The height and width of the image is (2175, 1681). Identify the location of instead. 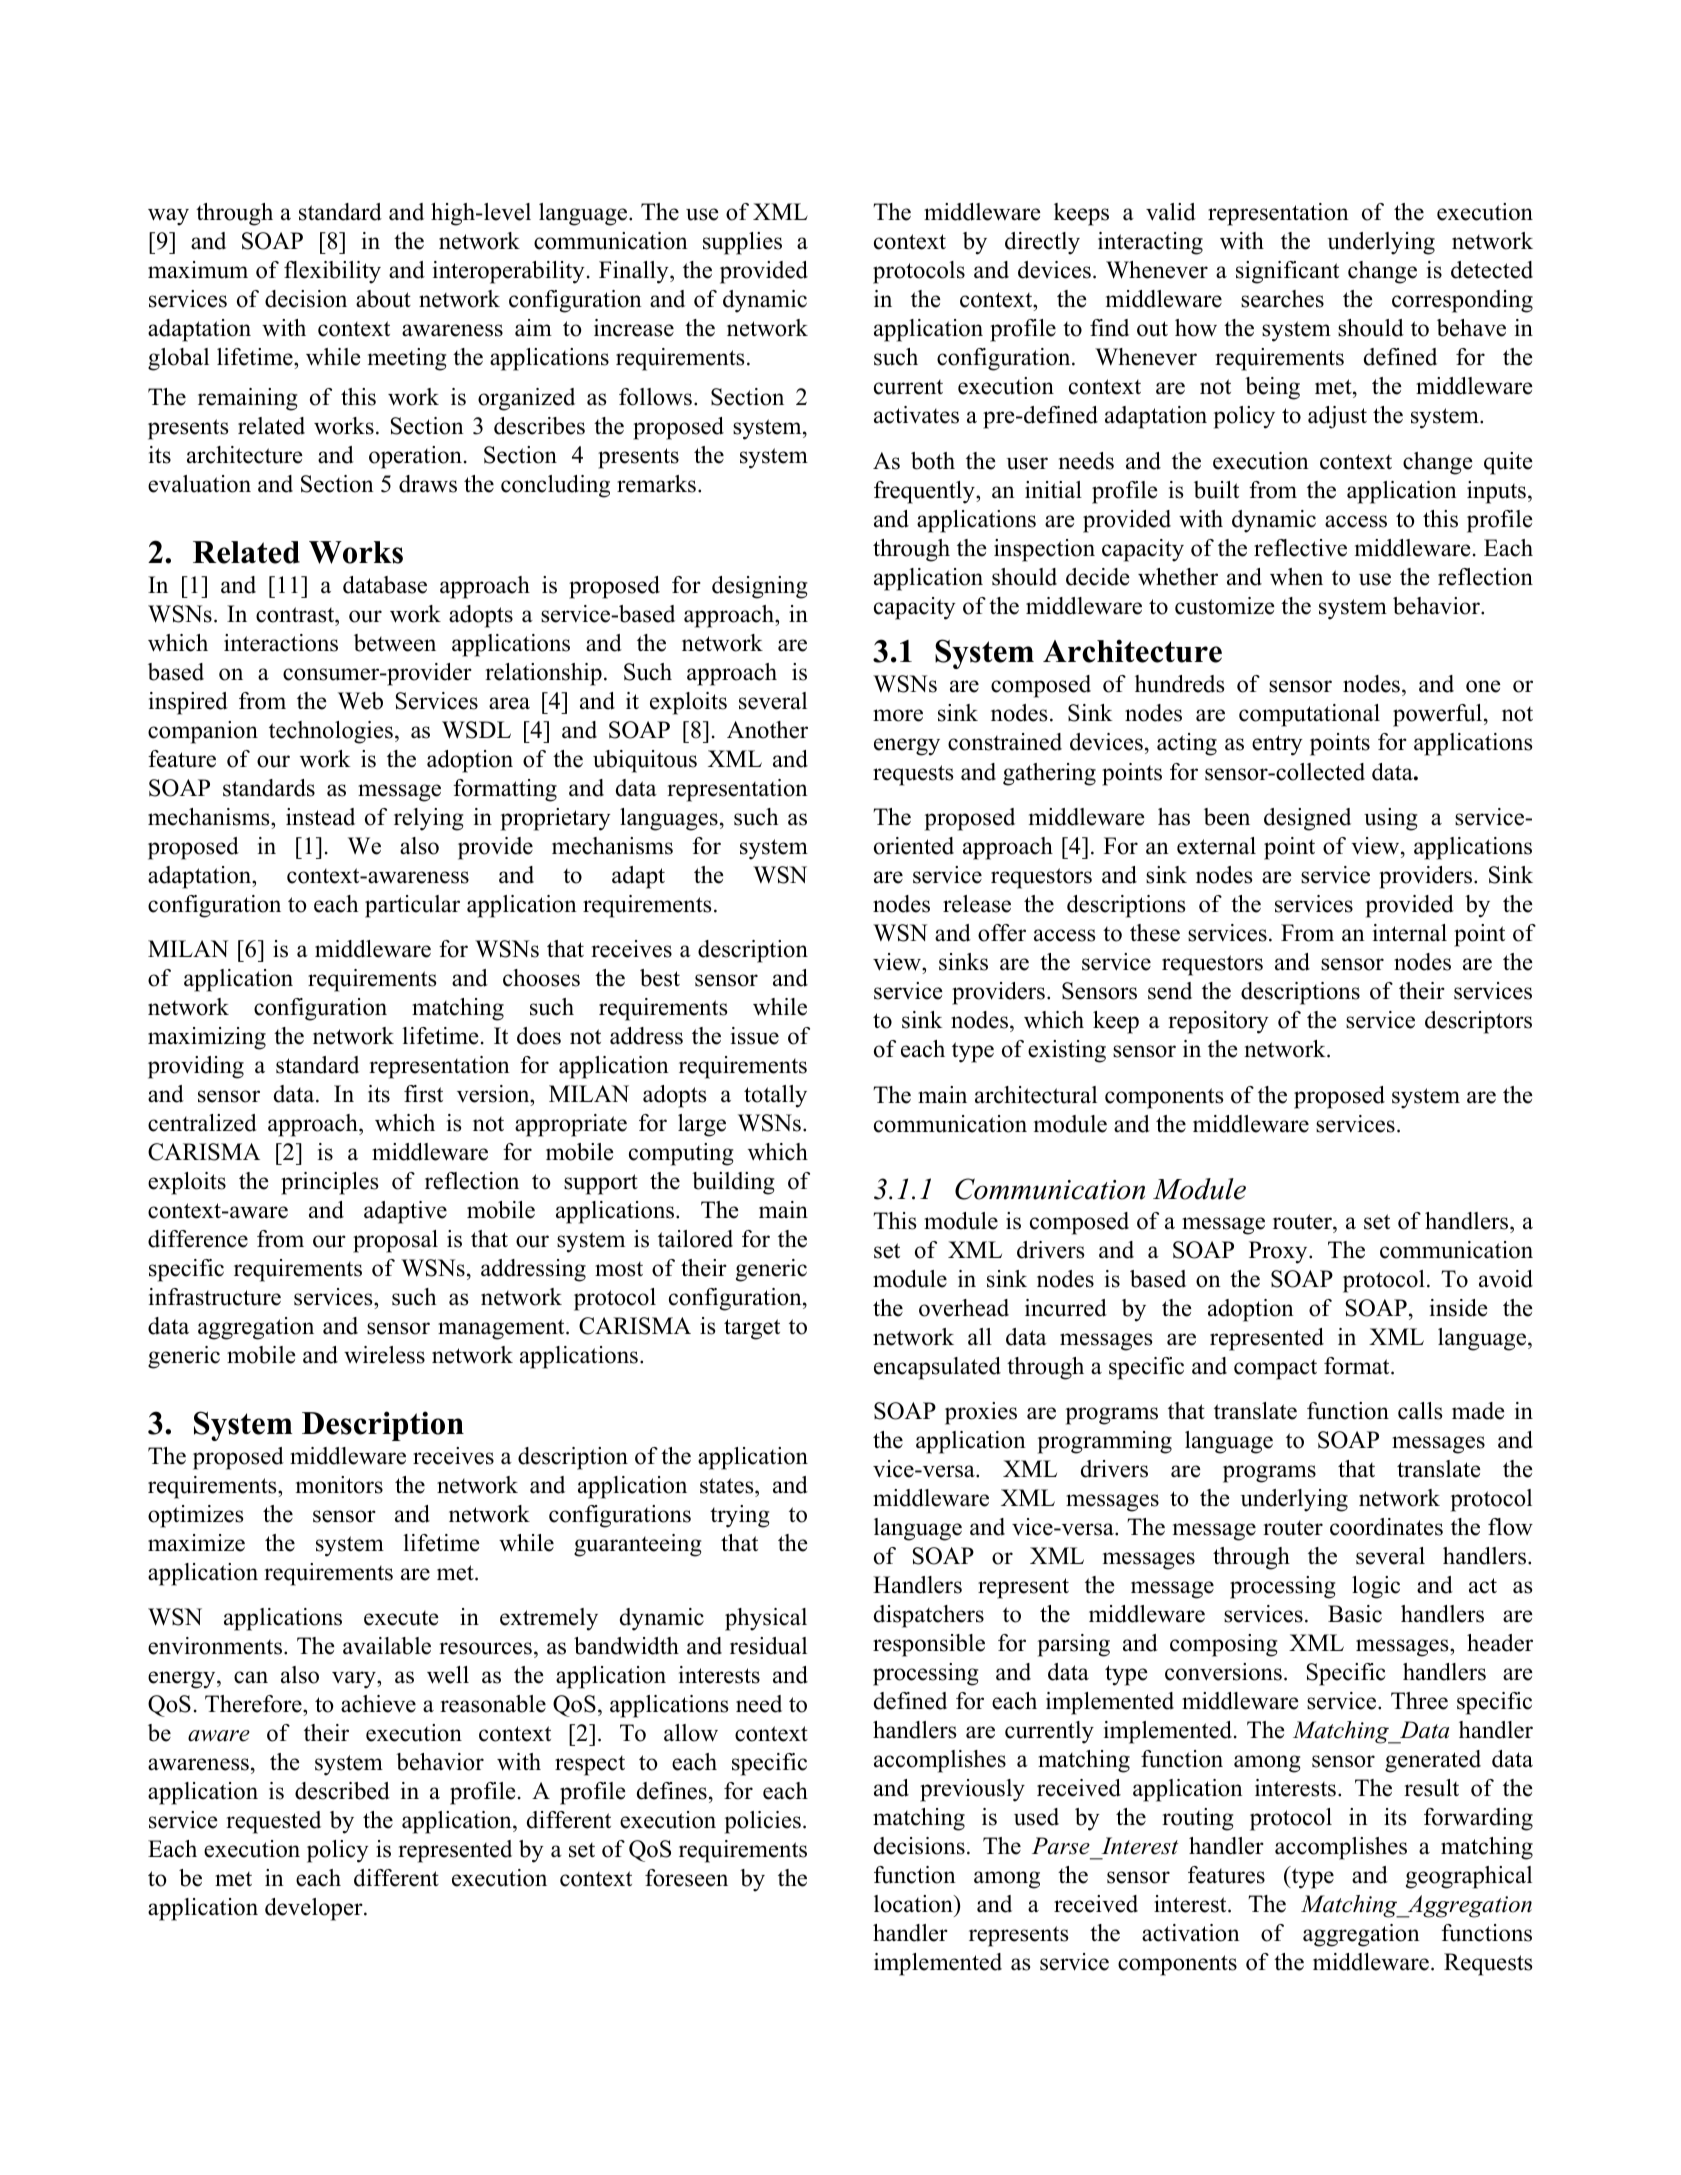
(320, 817).
